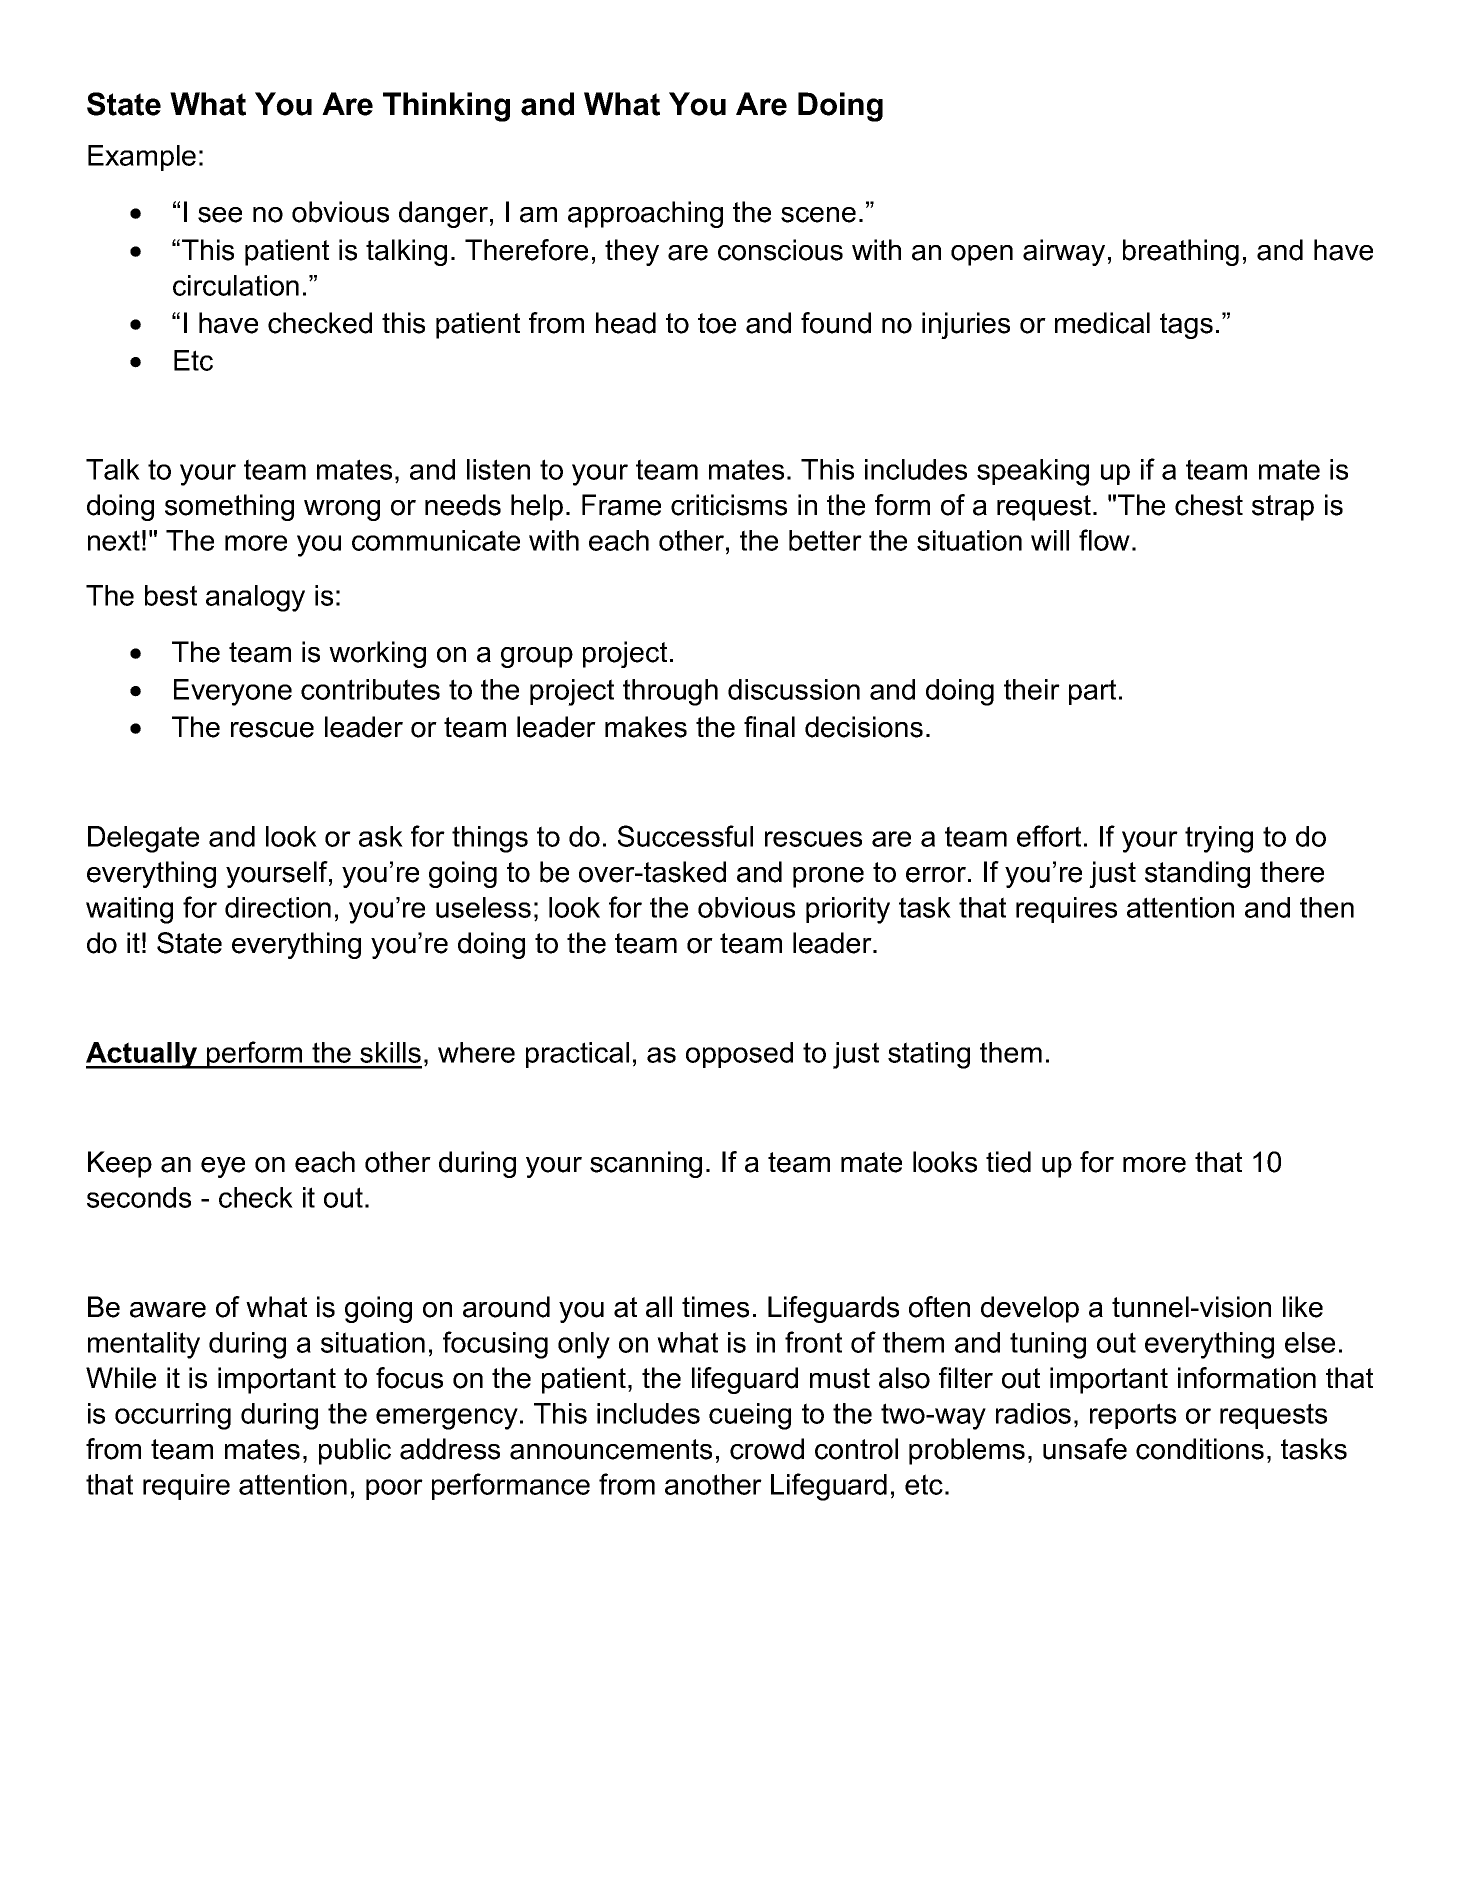 The height and width of the page is (1892, 1462). What do you see at coordinates (645, 214) in the page?
I see `approaching` at bounding box center [645, 214].
